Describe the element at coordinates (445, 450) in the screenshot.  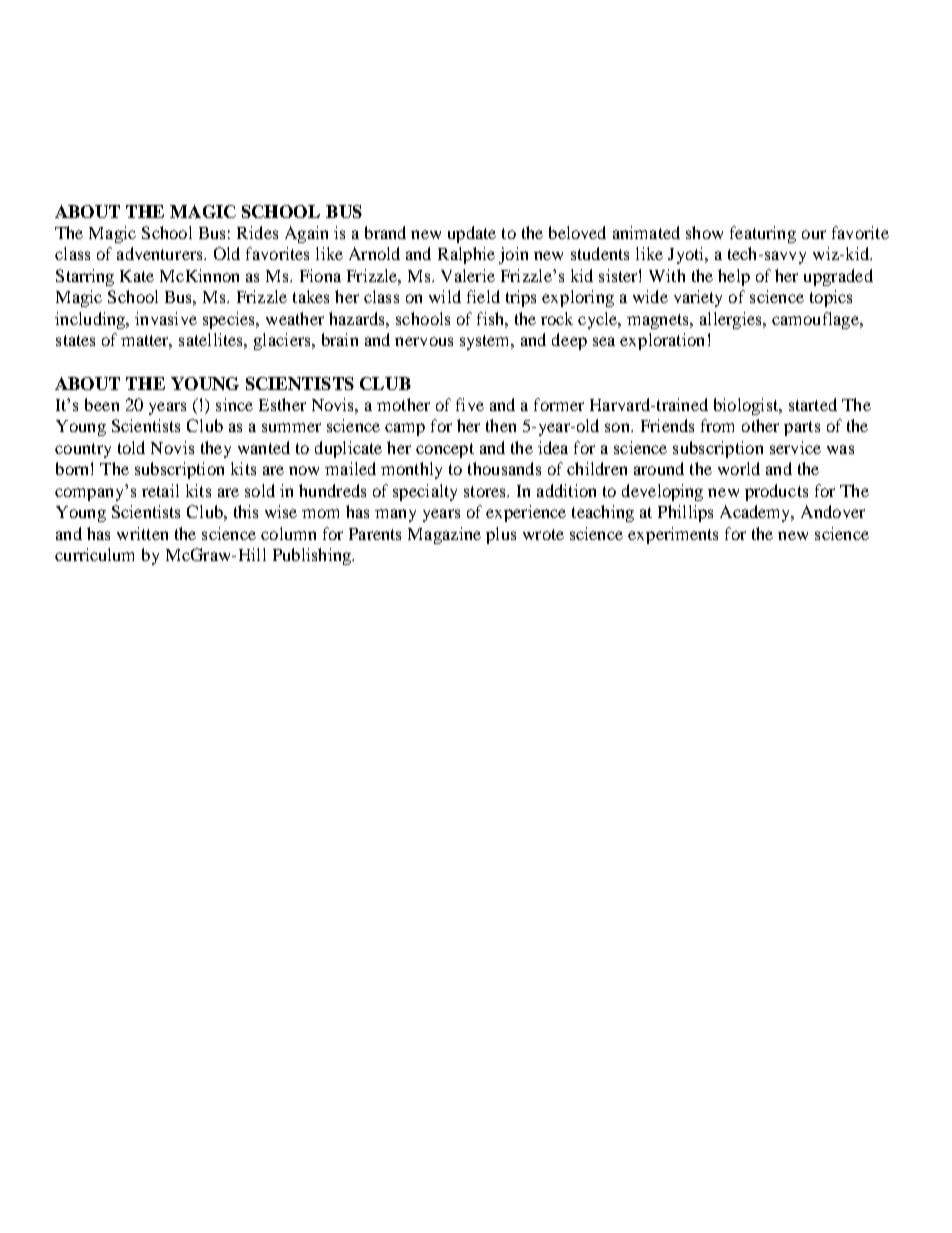
I see `concept` at that location.
